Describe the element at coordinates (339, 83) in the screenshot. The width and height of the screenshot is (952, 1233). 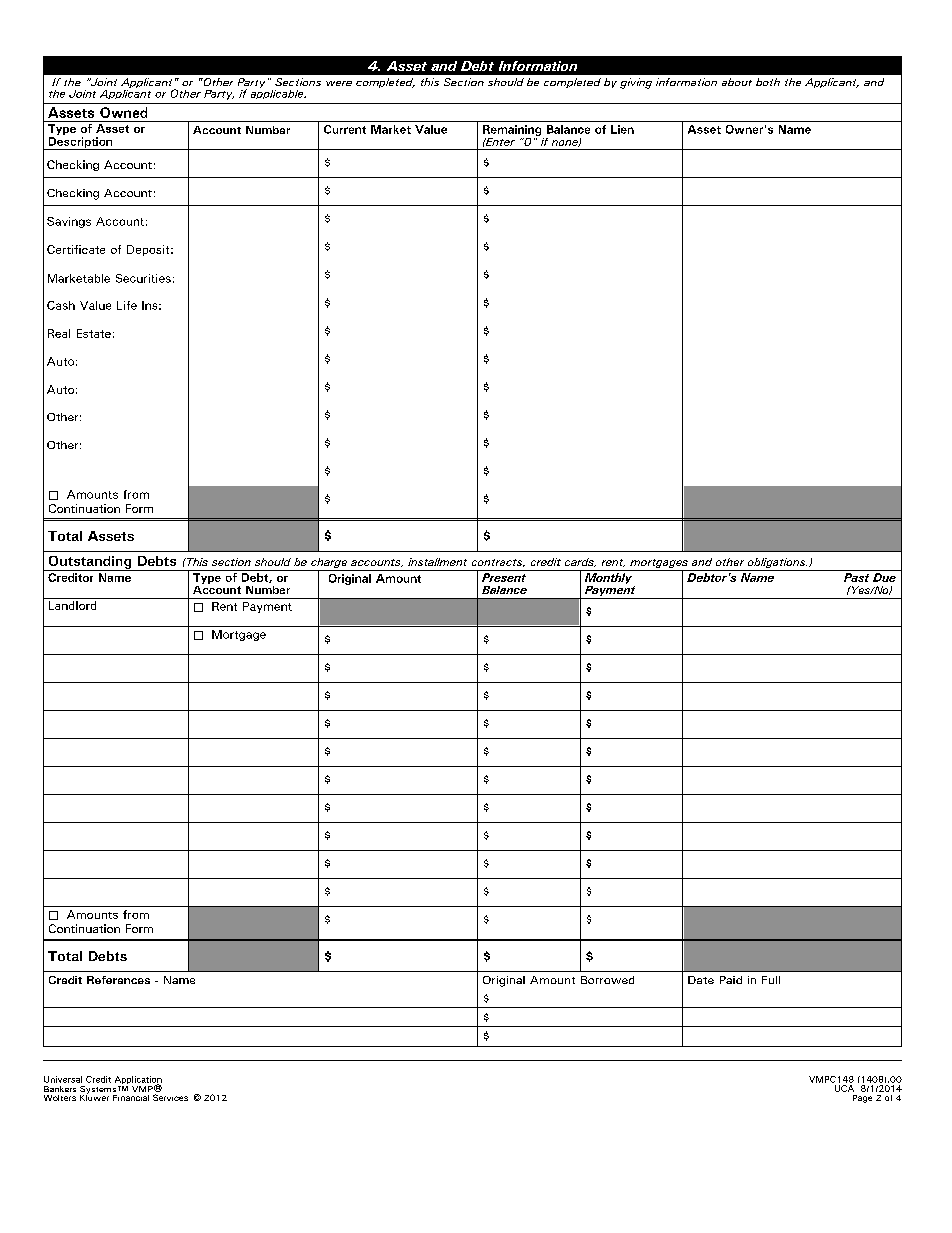
I see `were` at that location.
